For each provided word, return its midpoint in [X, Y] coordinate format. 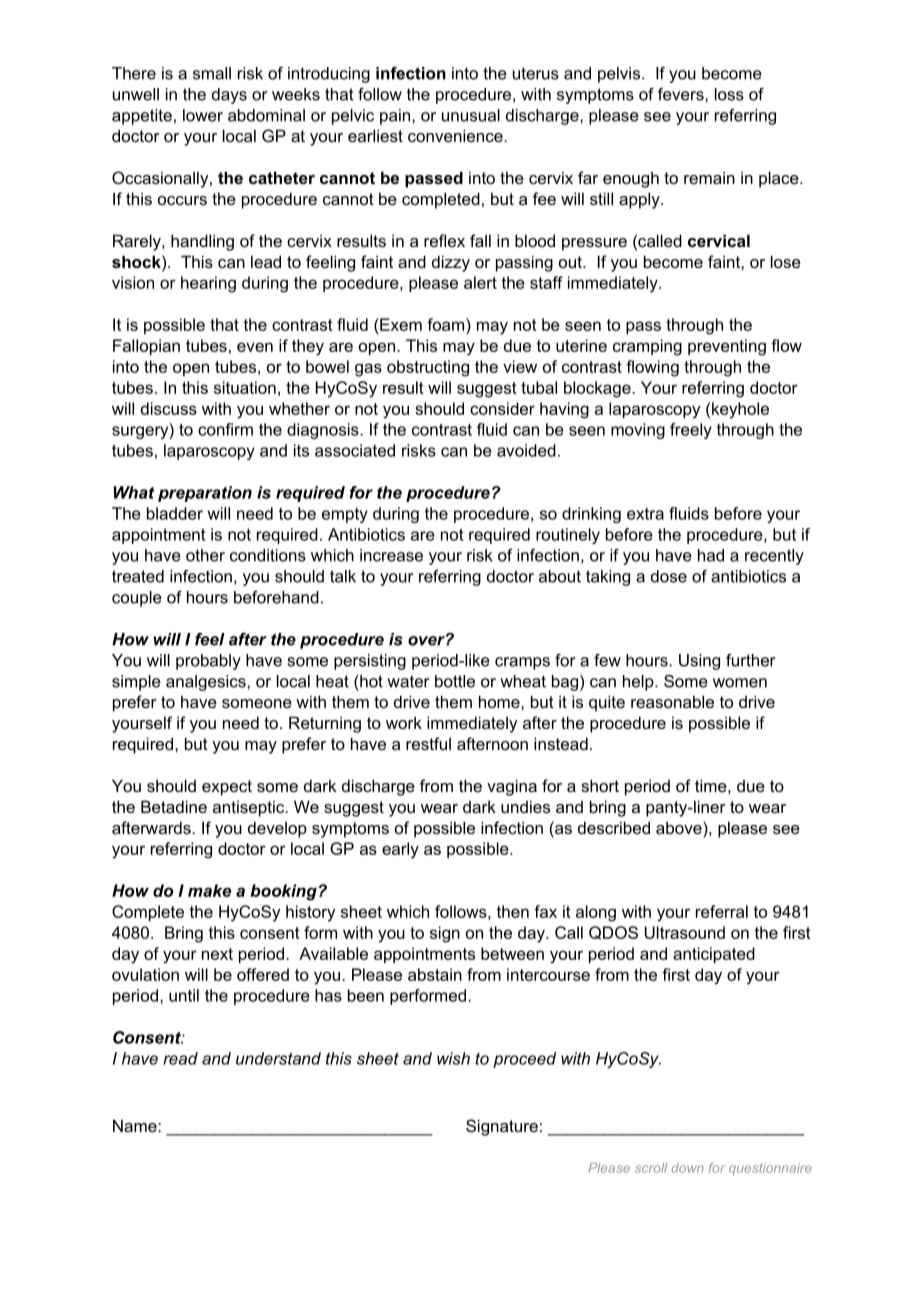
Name [136, 1125]
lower [203, 115]
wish [453, 1058]
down [688, 1168]
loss [729, 94]
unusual [471, 115]
